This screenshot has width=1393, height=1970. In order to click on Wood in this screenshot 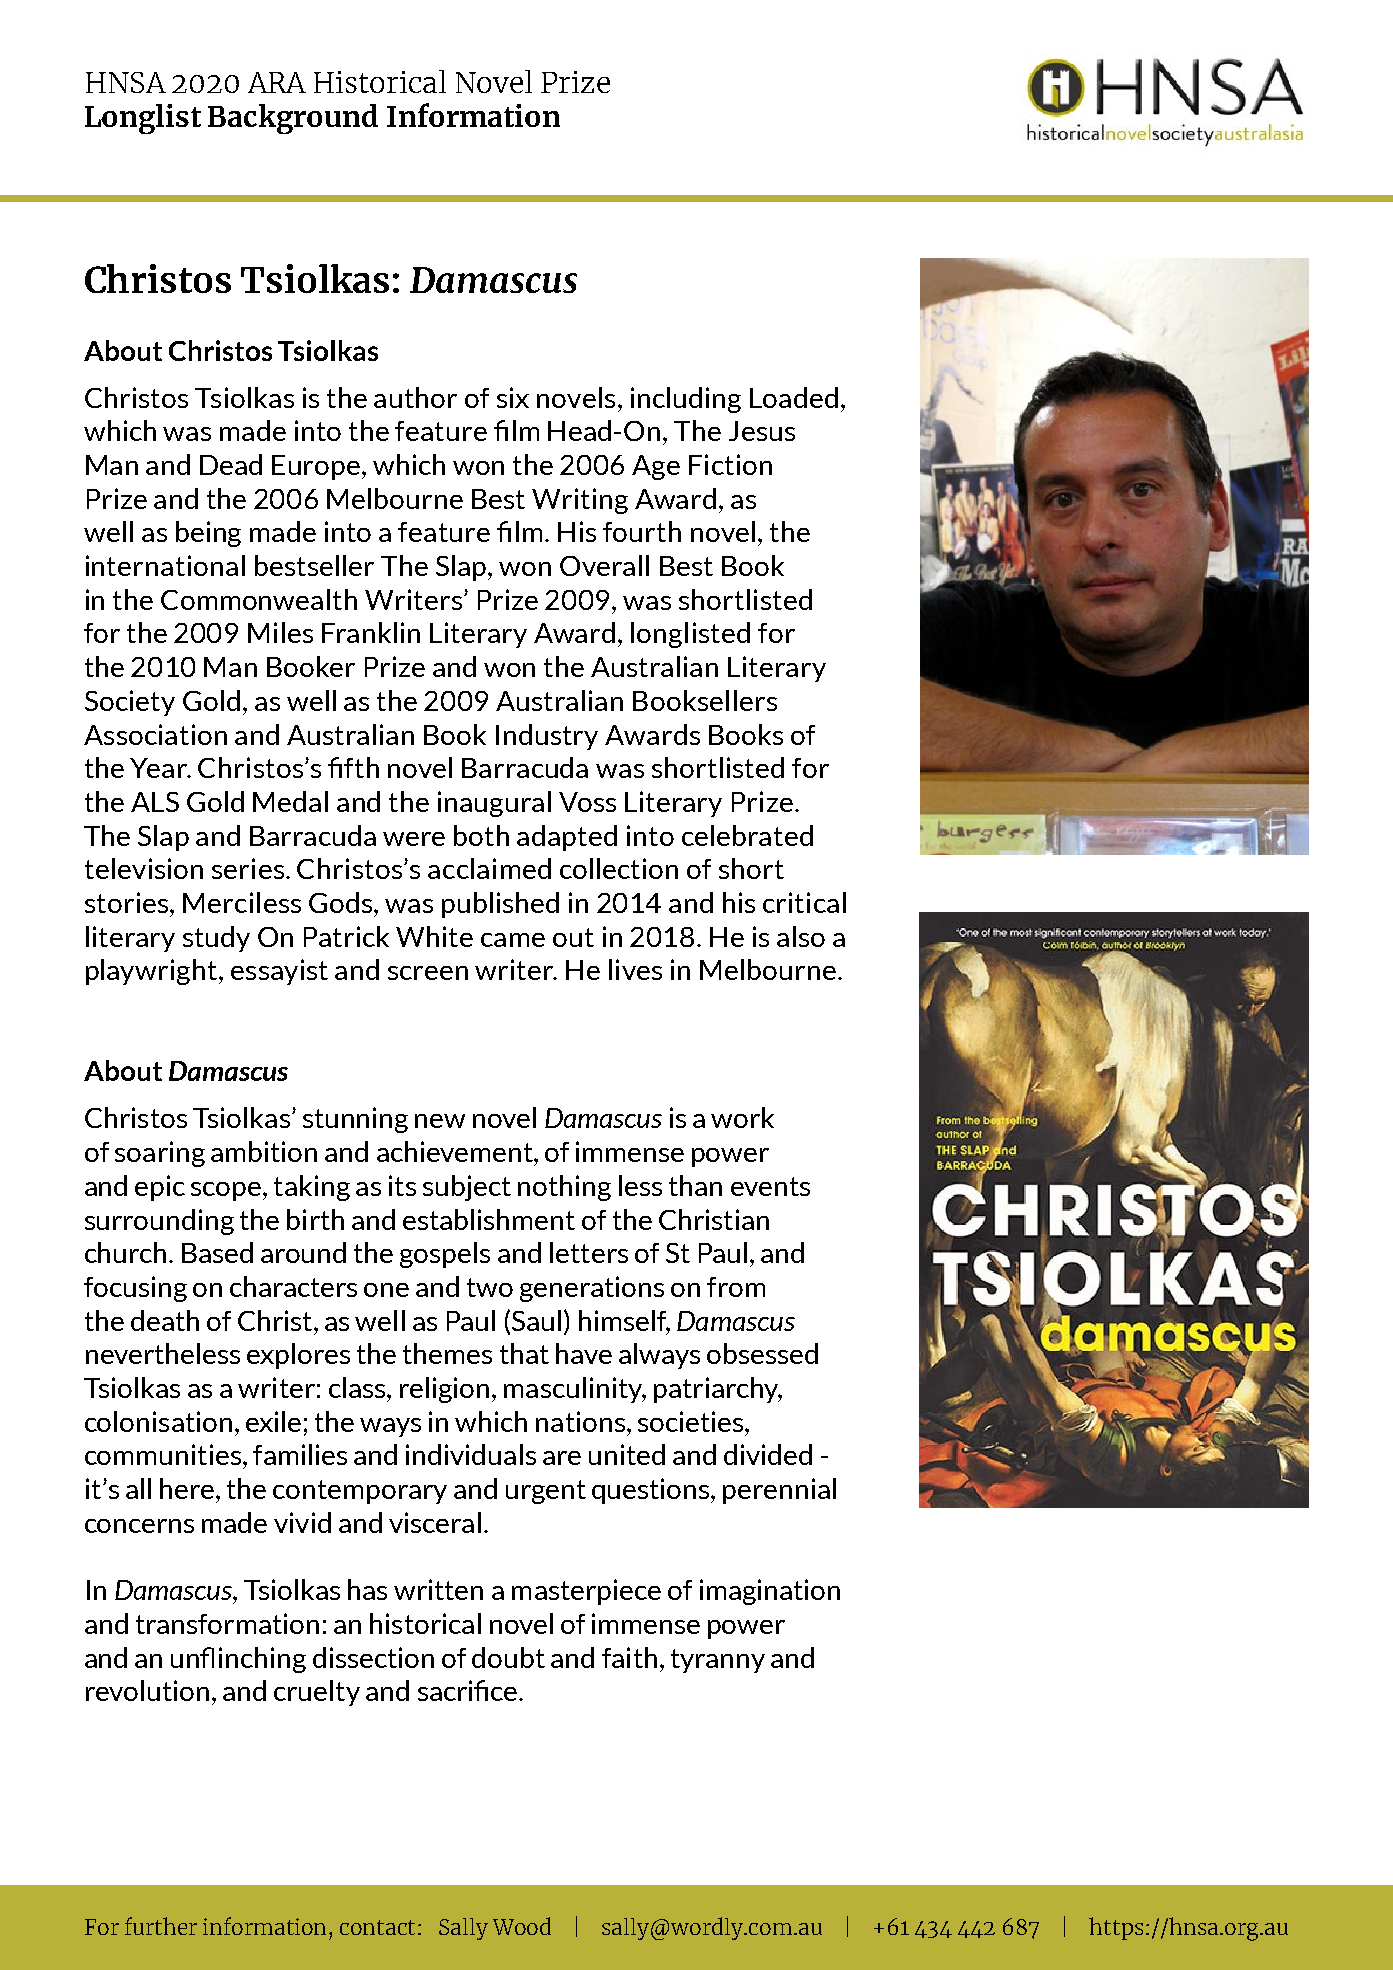, I will do `click(522, 1926)`.
